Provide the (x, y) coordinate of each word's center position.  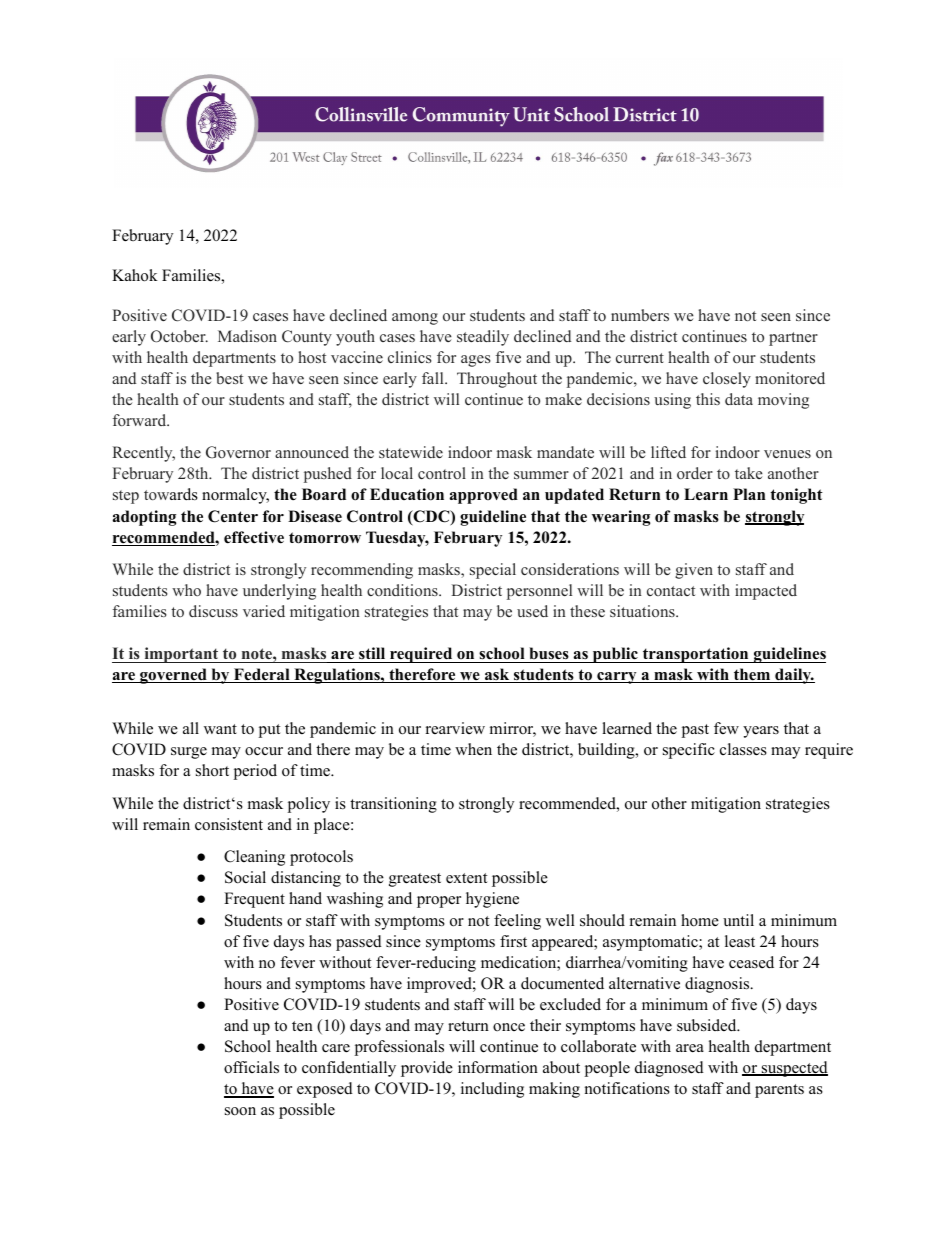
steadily (483, 338)
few (726, 728)
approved (484, 496)
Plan (749, 494)
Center (233, 516)
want (220, 729)
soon (240, 1111)
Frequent (254, 900)
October (179, 336)
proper (439, 902)
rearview (455, 728)
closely (727, 380)
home (700, 920)
